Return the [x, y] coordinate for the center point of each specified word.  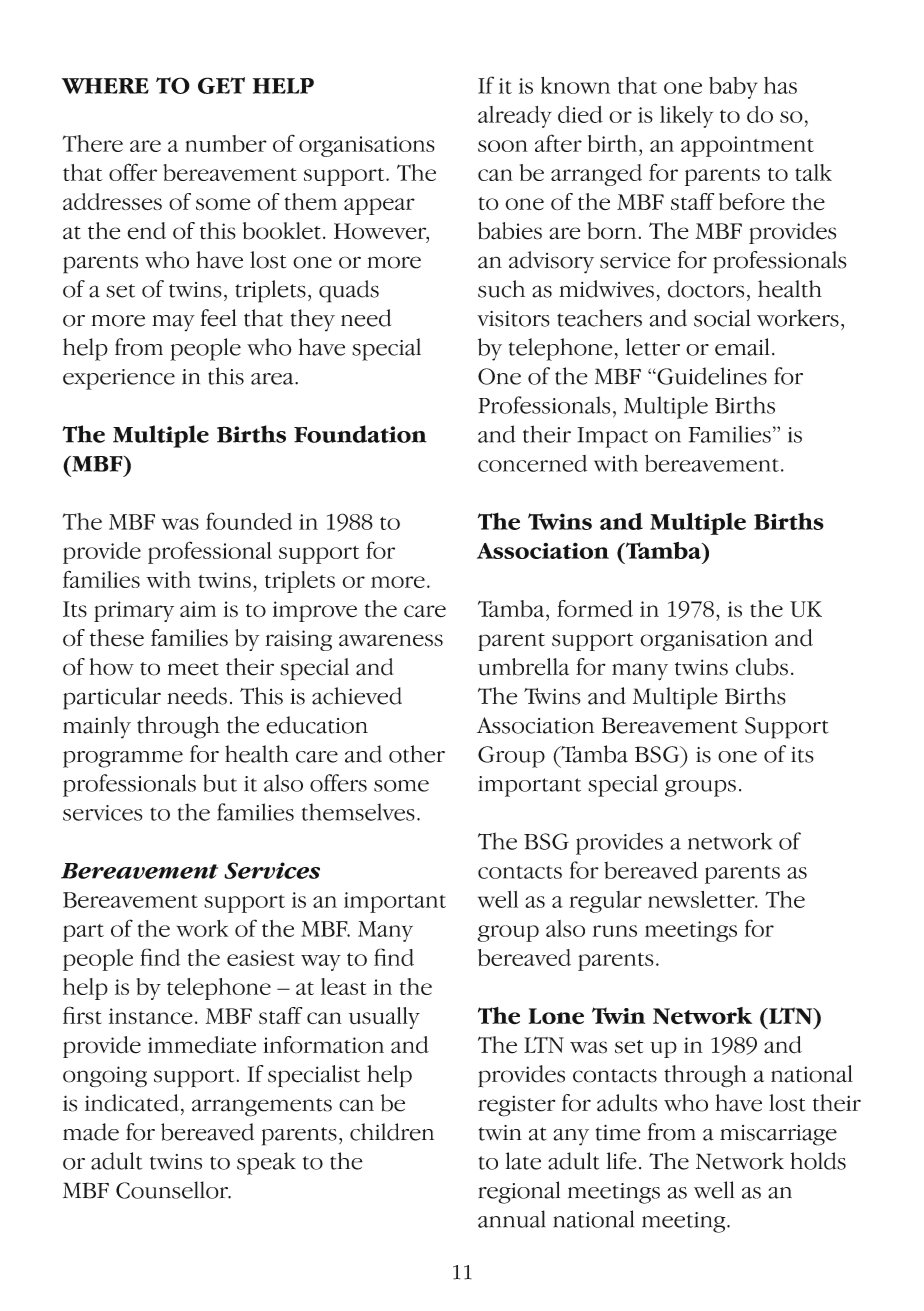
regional [519, 1192]
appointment [747, 146]
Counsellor [173, 1190]
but [220, 783]
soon [503, 146]
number [226, 143]
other [417, 754]
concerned [532, 463]
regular [605, 902]
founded [249, 521]
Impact [612, 437]
